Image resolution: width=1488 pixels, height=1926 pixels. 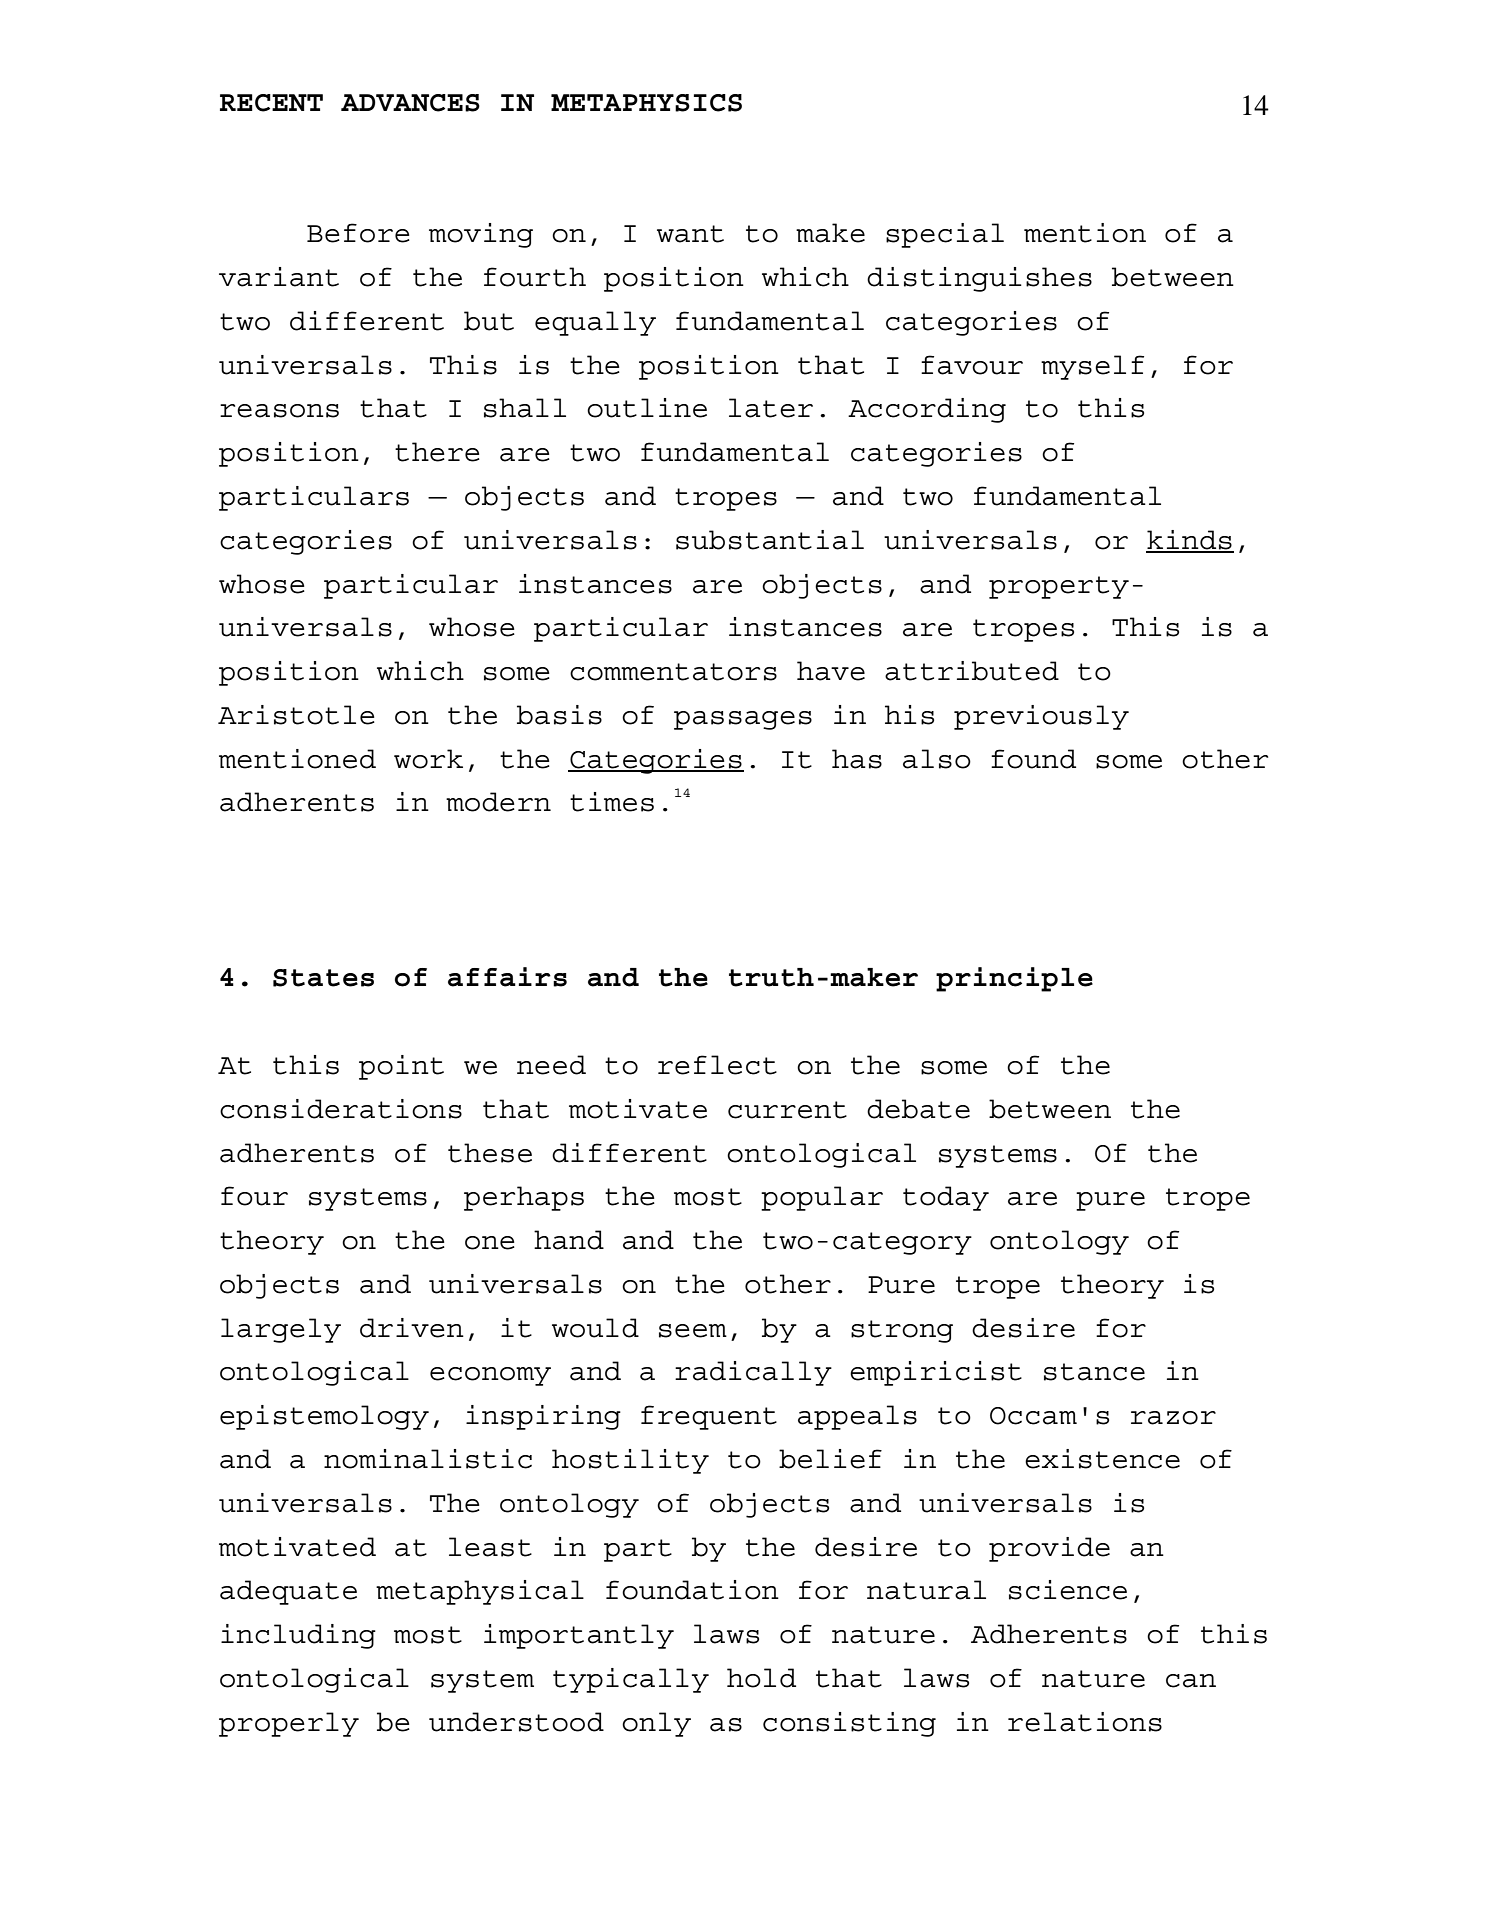 What do you see at coordinates (647, 408) in the document?
I see `outline` at bounding box center [647, 408].
